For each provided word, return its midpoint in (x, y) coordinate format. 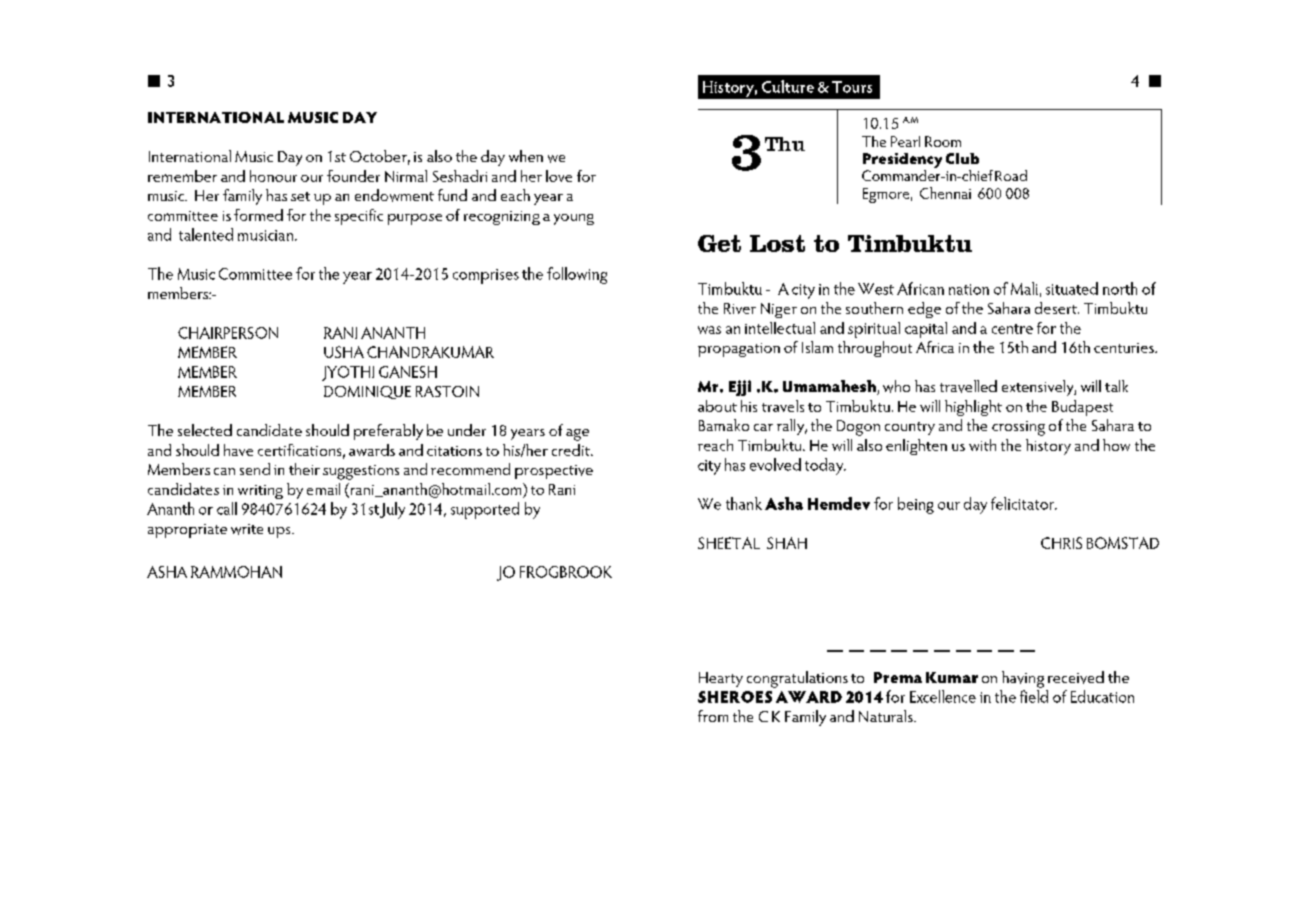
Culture (788, 86)
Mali (1024, 288)
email (323, 489)
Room (943, 141)
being (916, 505)
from (713, 716)
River (740, 308)
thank (744, 503)
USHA (344, 352)
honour (273, 176)
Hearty (721, 679)
